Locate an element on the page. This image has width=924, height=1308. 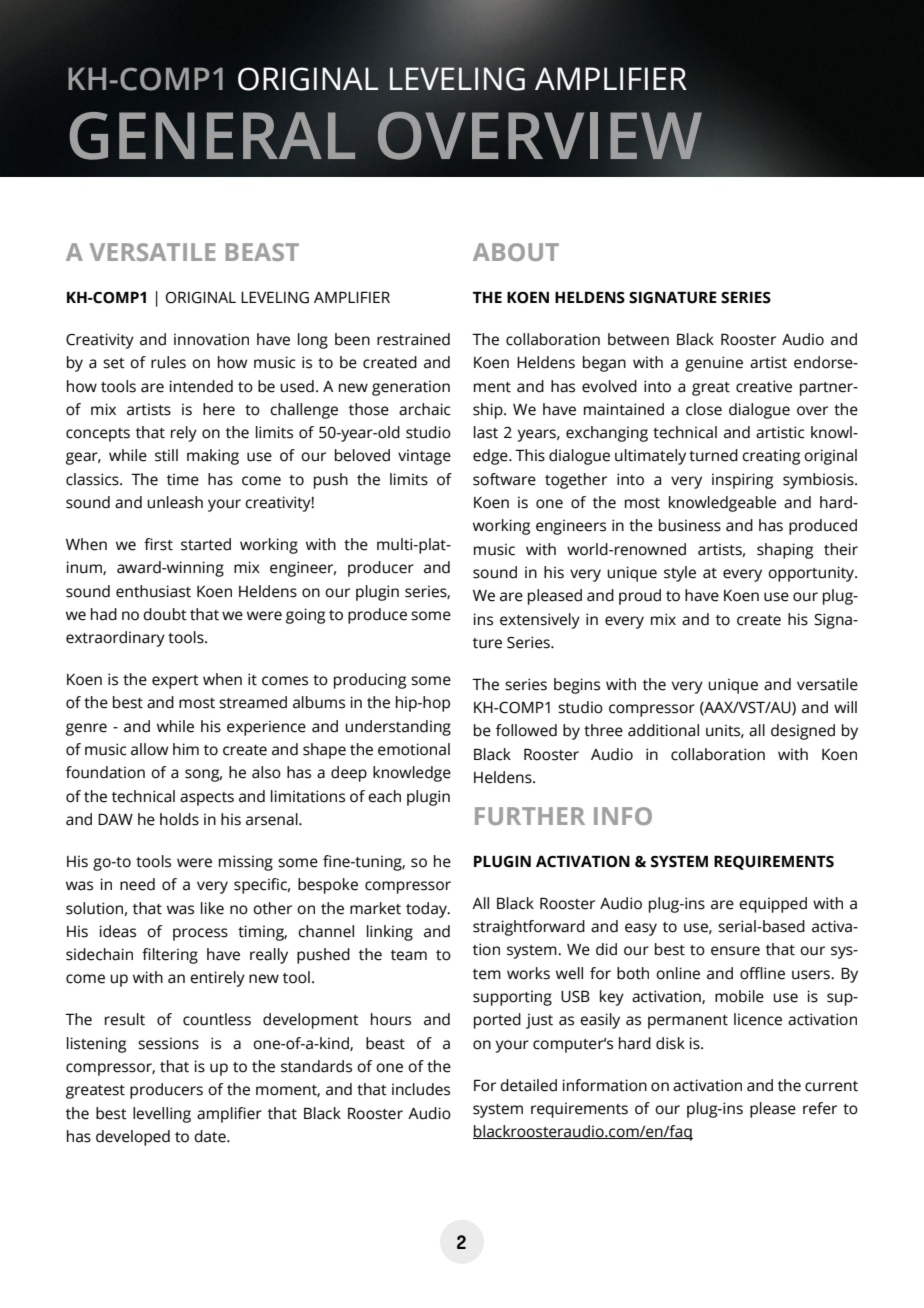
inspiring is located at coordinates (742, 481).
